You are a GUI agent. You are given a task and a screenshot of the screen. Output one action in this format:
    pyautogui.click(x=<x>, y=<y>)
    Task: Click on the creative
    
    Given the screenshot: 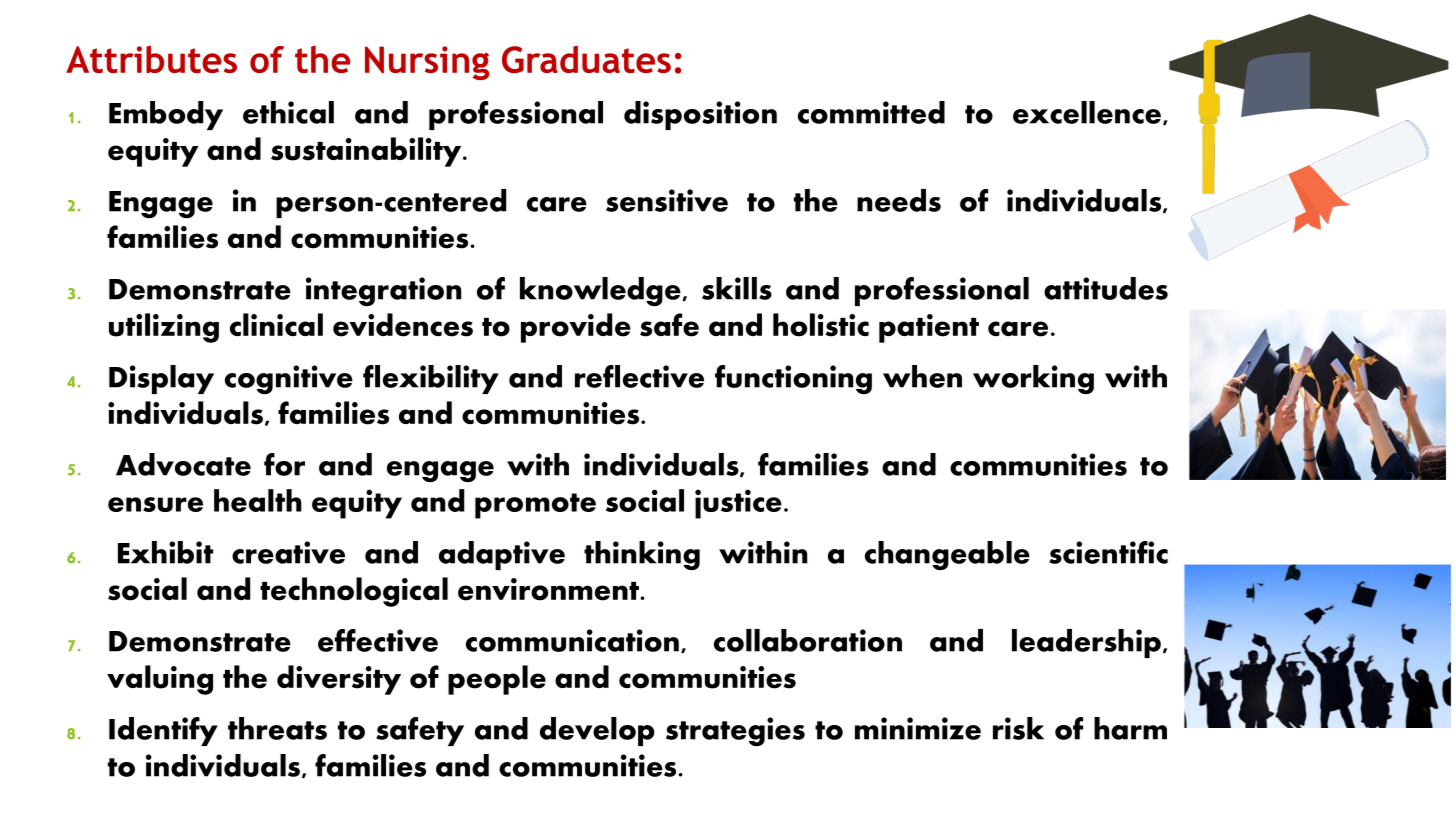 What is the action you would take?
    pyautogui.click(x=288, y=552)
